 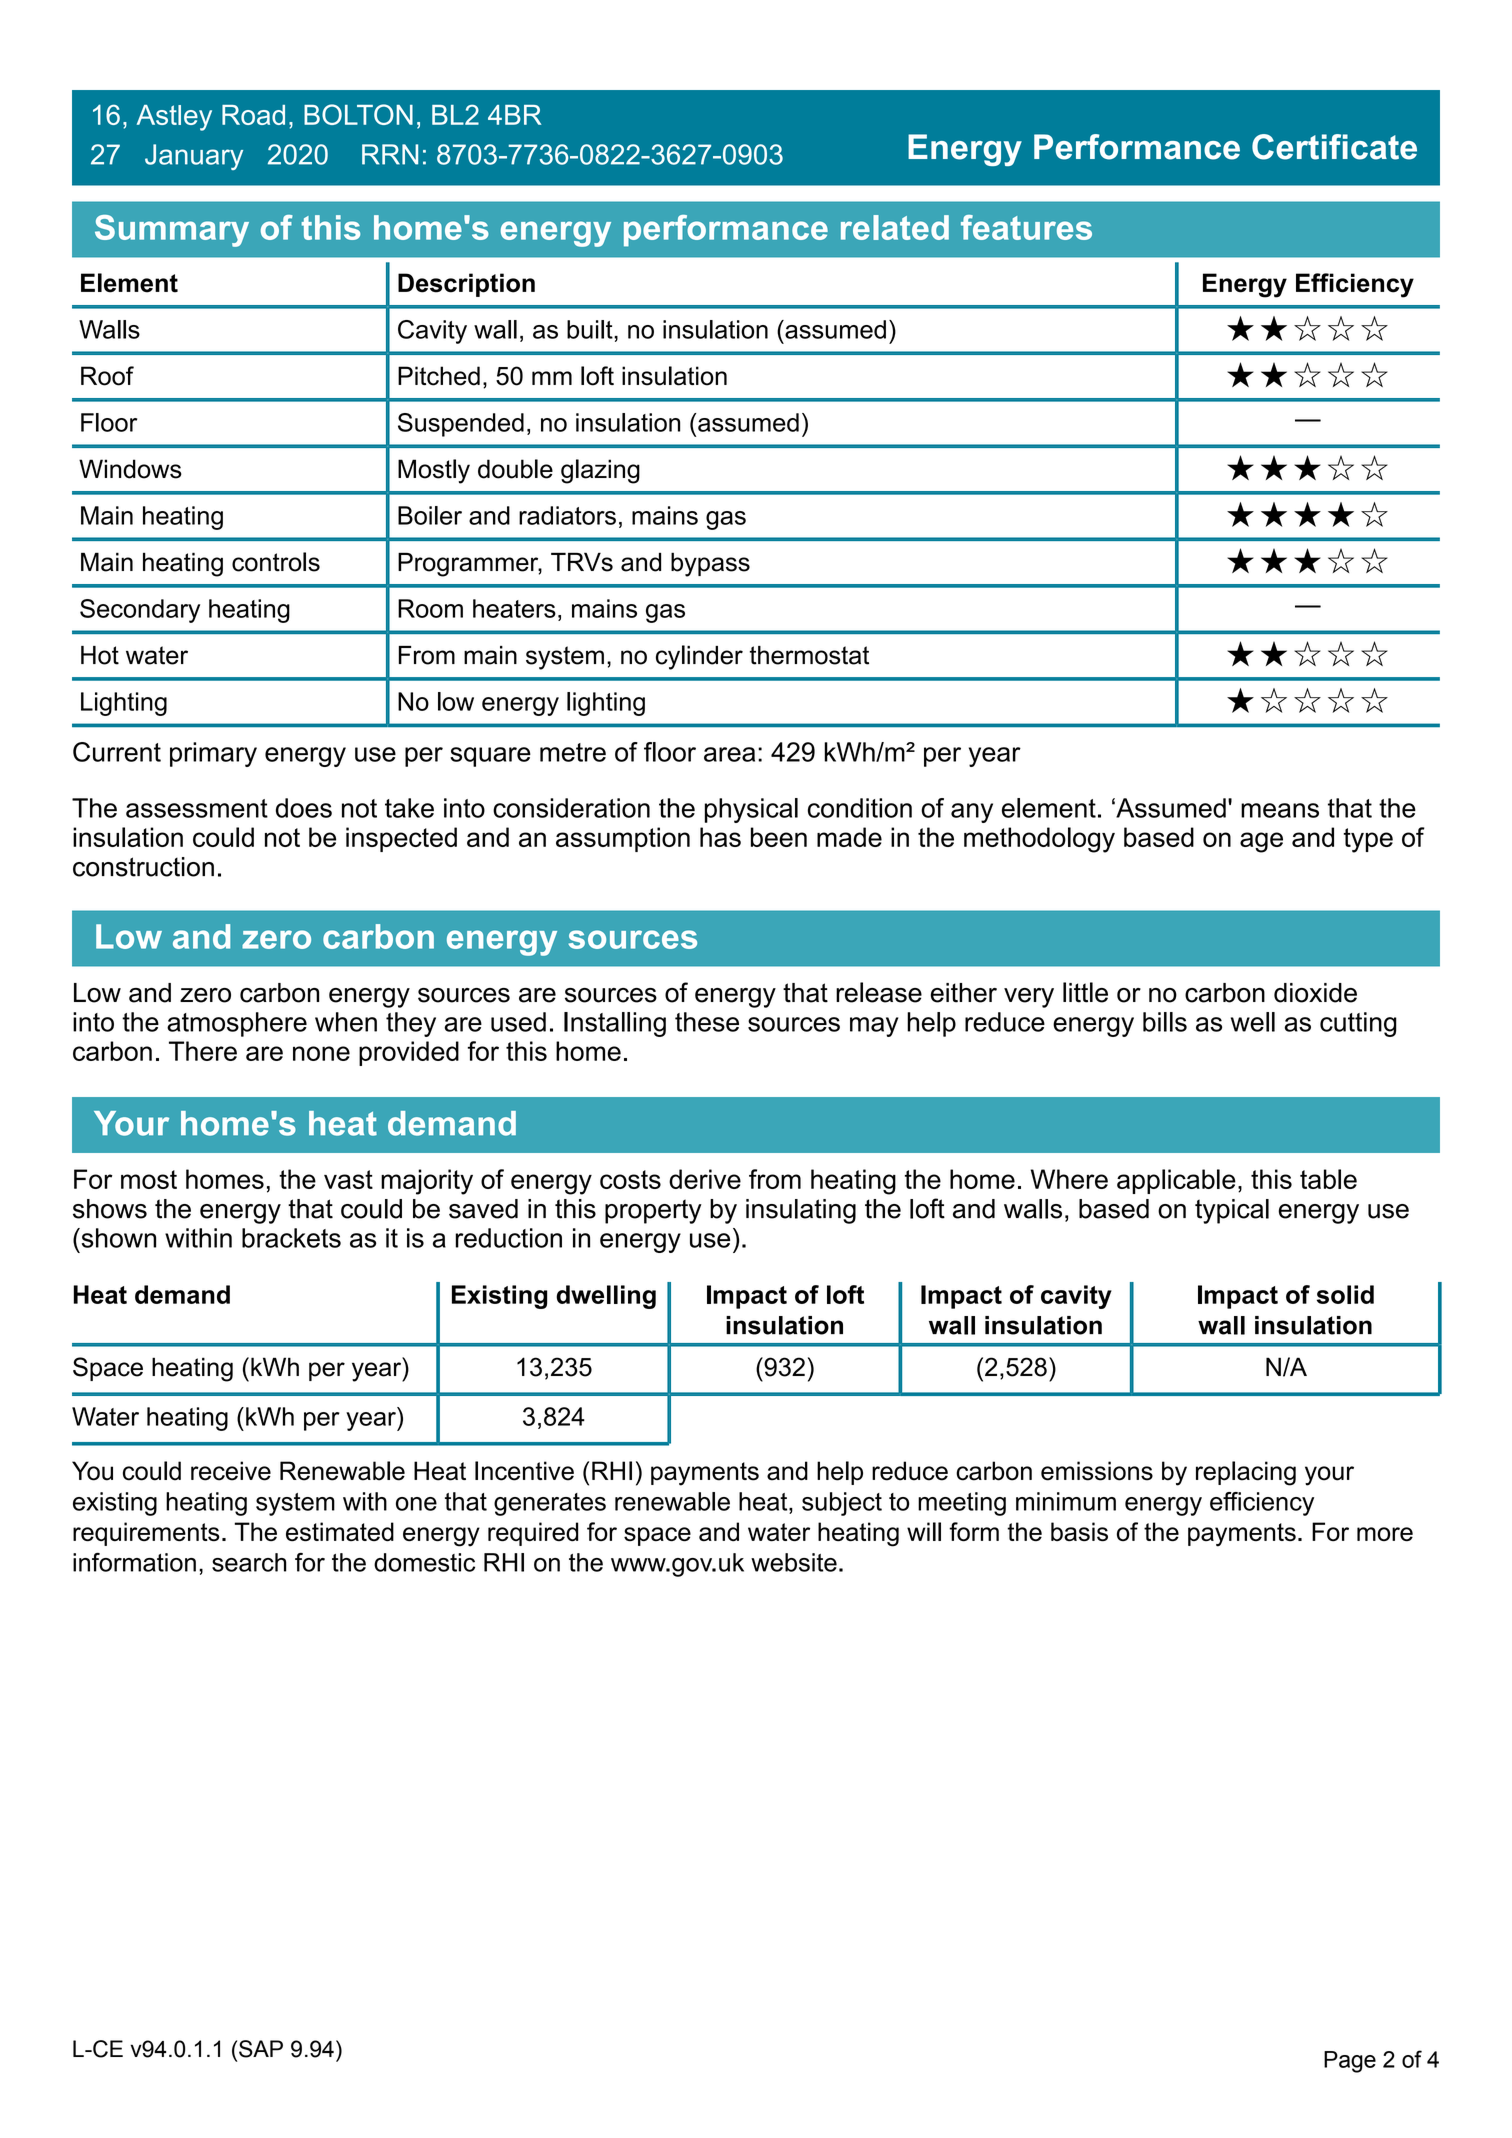 I want to click on bills, so click(x=1165, y=1022).
